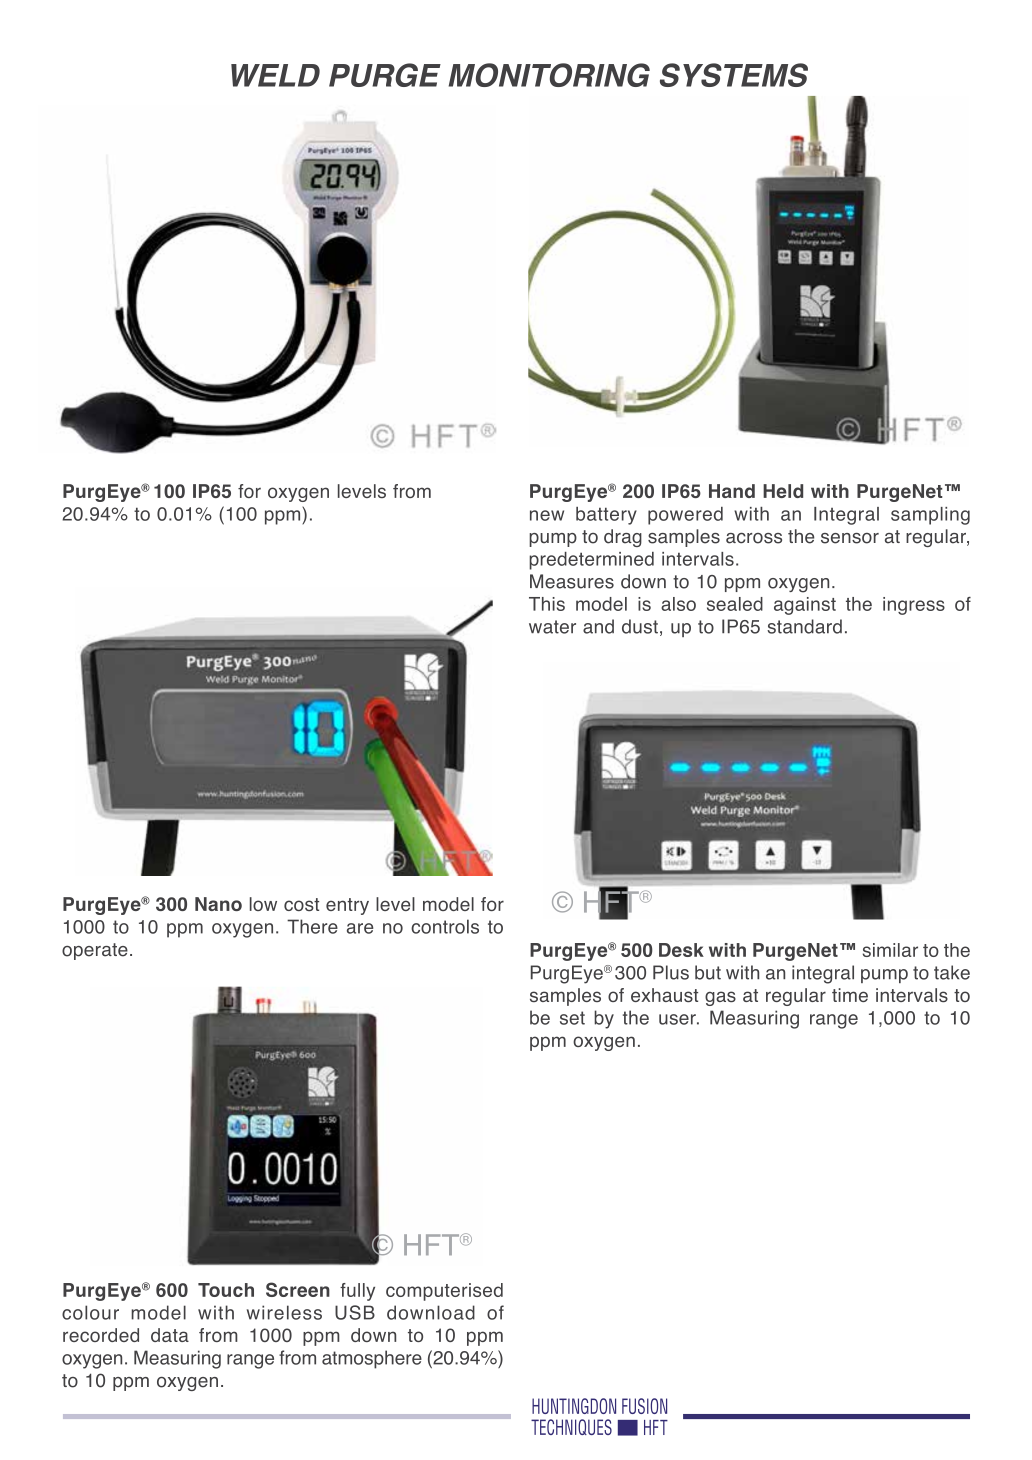  Describe the element at coordinates (734, 75) in the document. I see `Systems` at that location.
